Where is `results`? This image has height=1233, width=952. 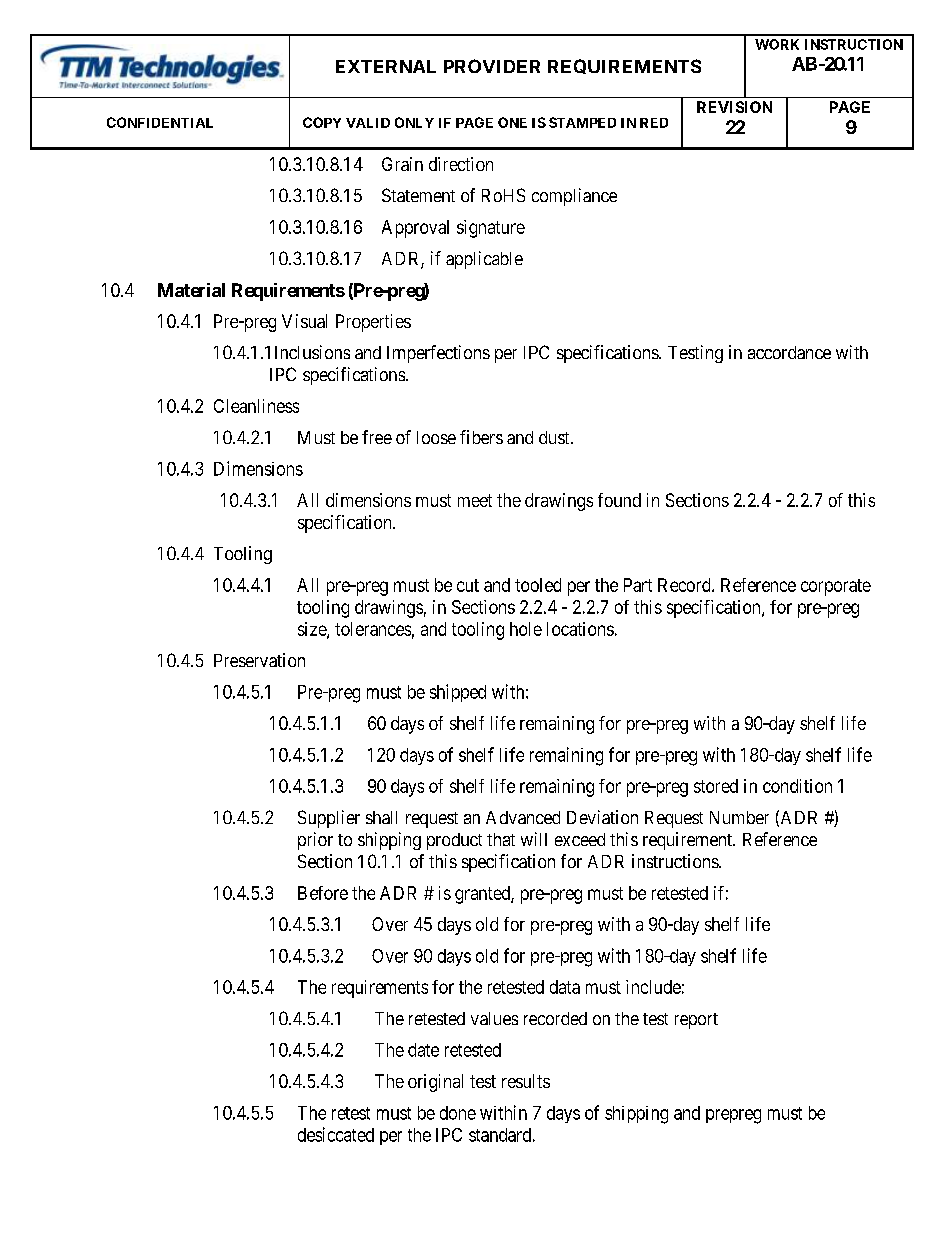
results is located at coordinates (526, 1081).
